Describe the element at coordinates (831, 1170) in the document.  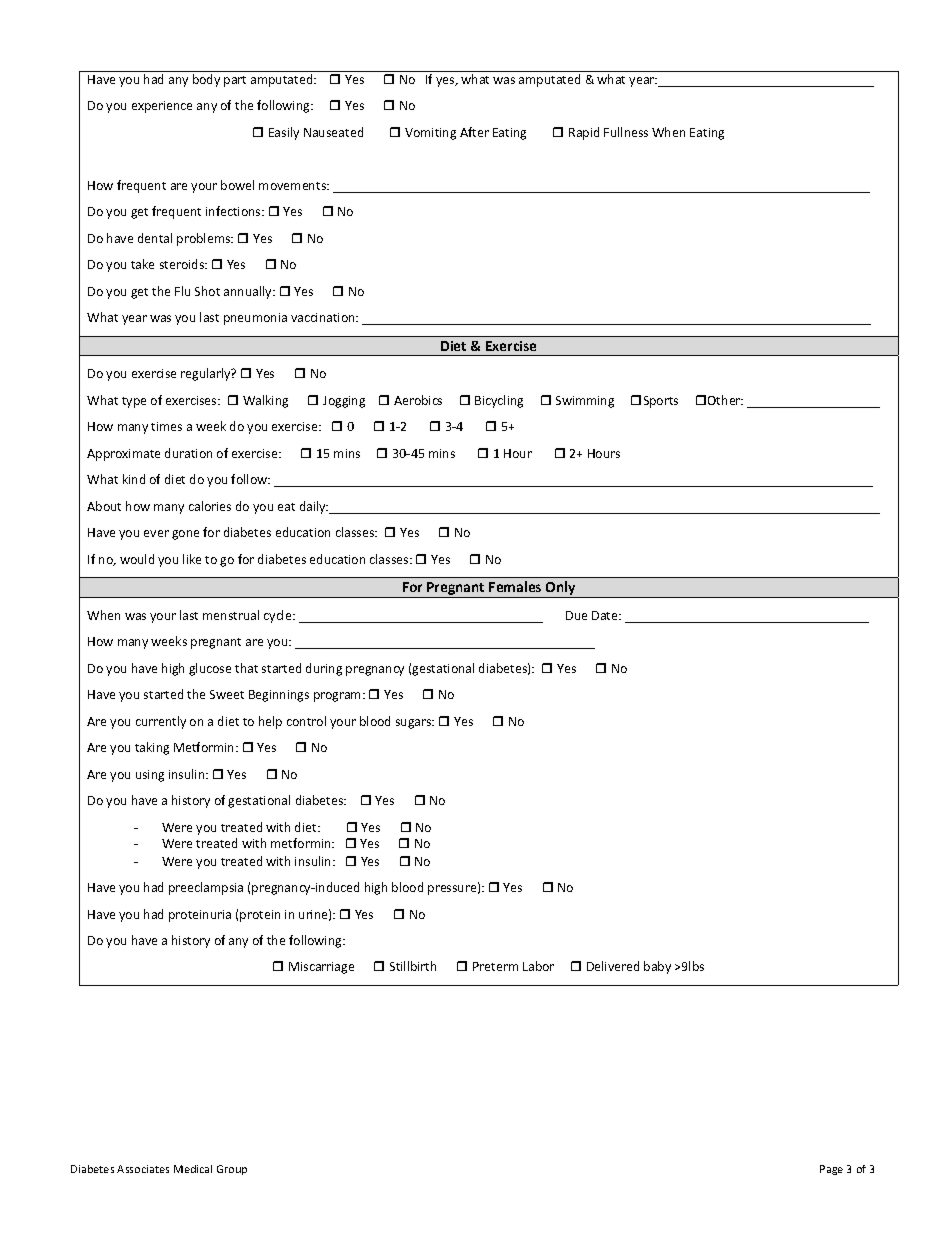
I see `Page` at that location.
